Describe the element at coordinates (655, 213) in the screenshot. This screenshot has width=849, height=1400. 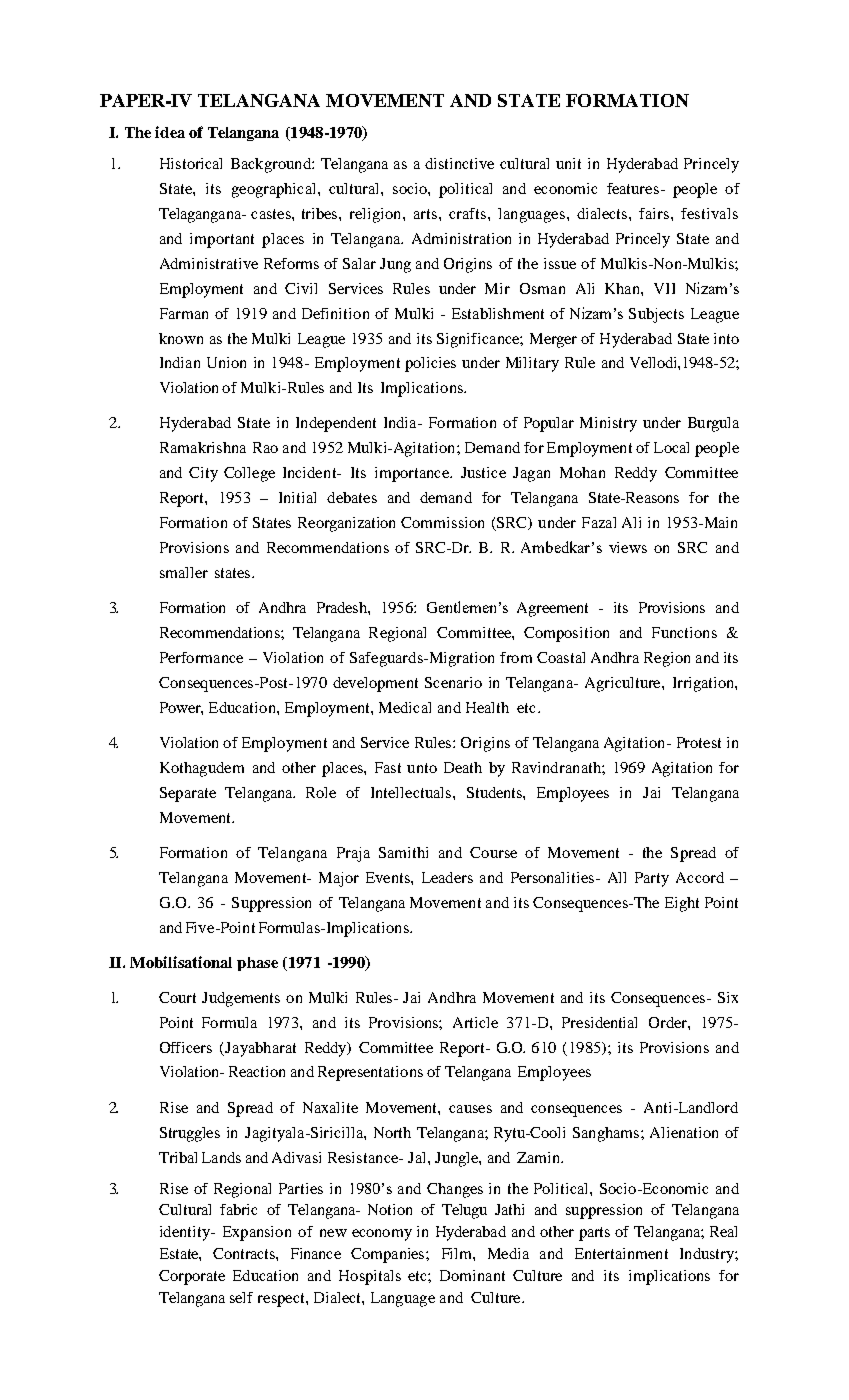
I see `fairs` at that location.
